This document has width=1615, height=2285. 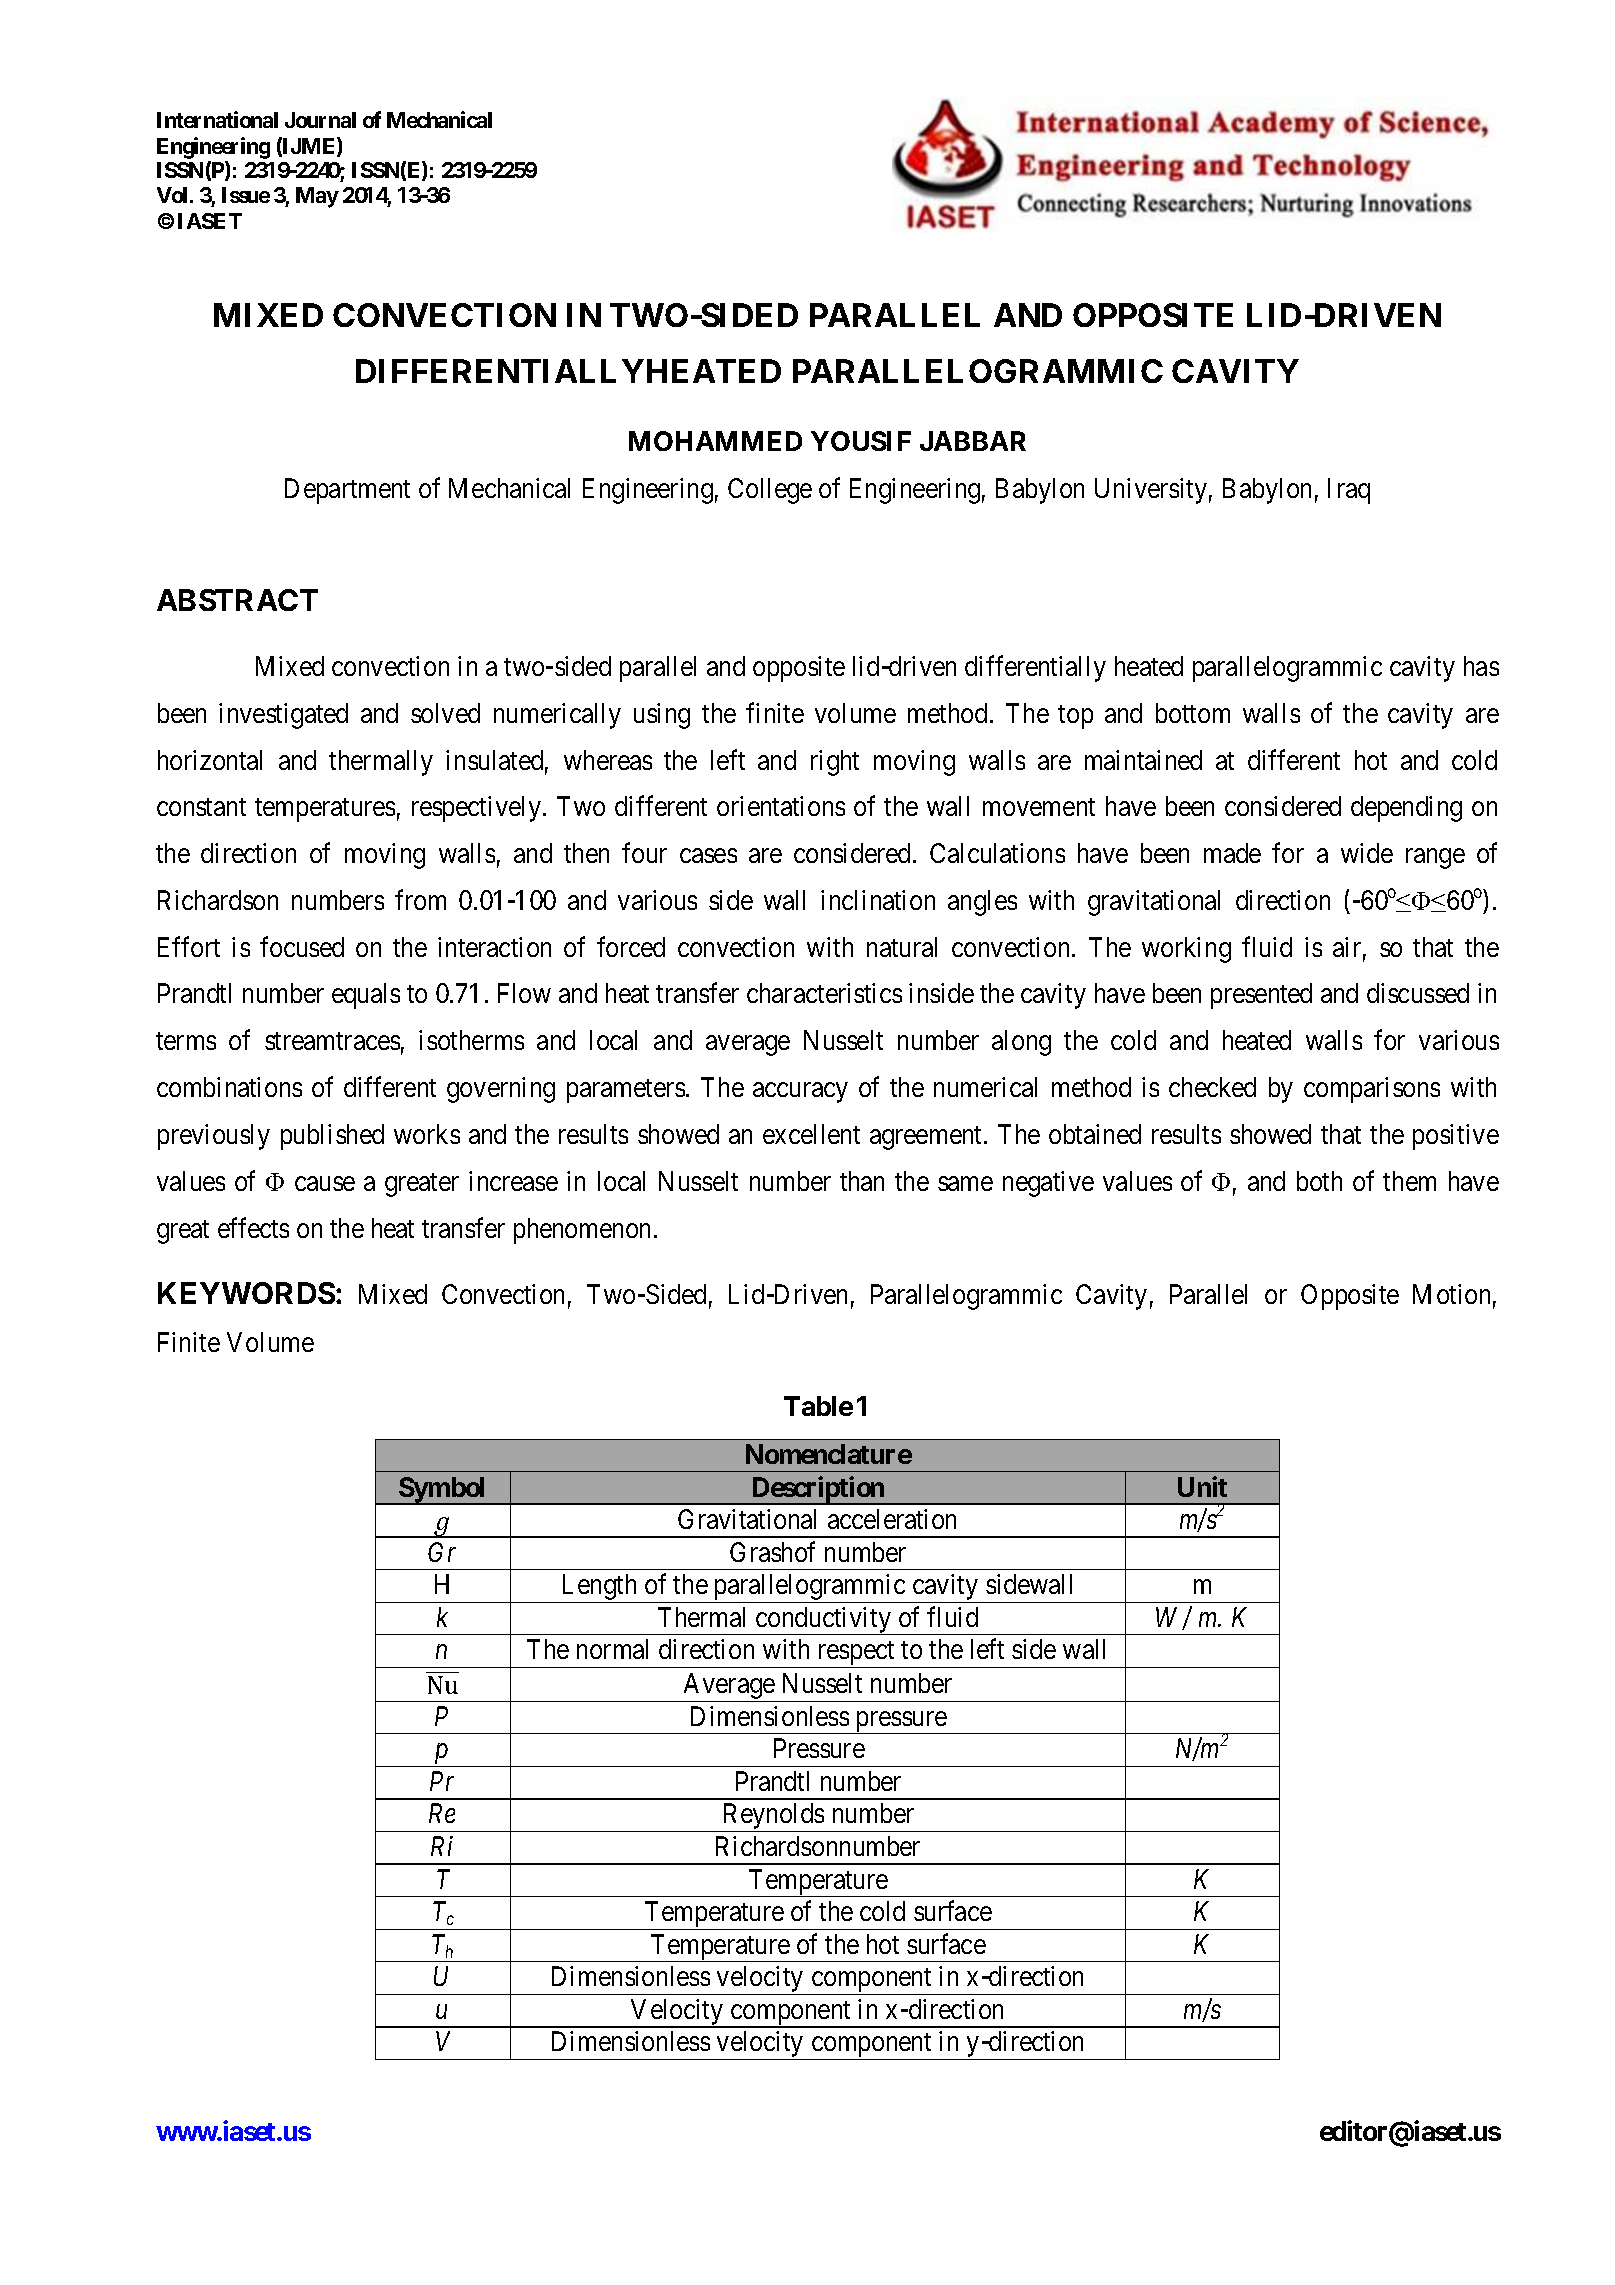 I want to click on Iraq, so click(x=1349, y=491).
